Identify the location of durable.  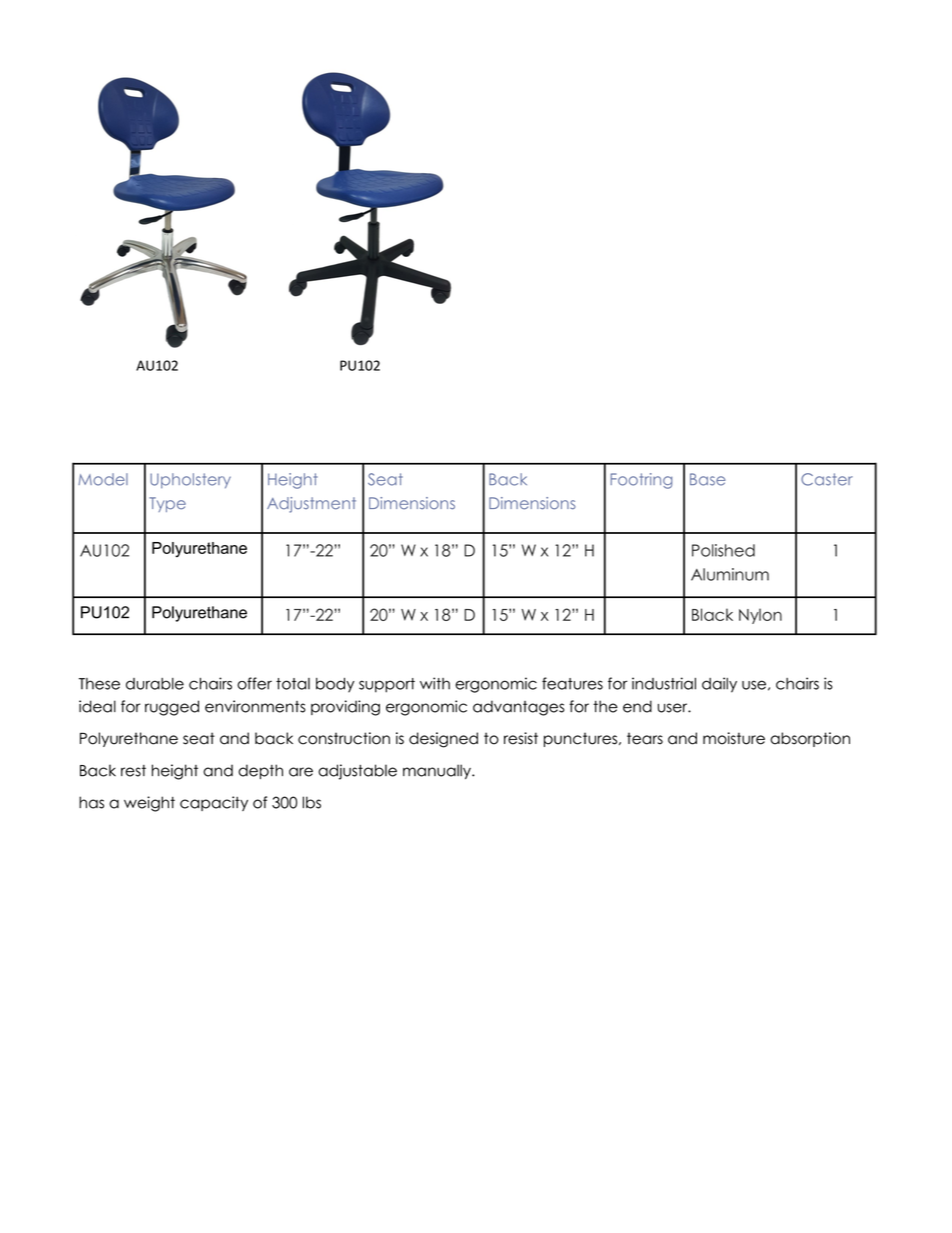
(155, 684).
